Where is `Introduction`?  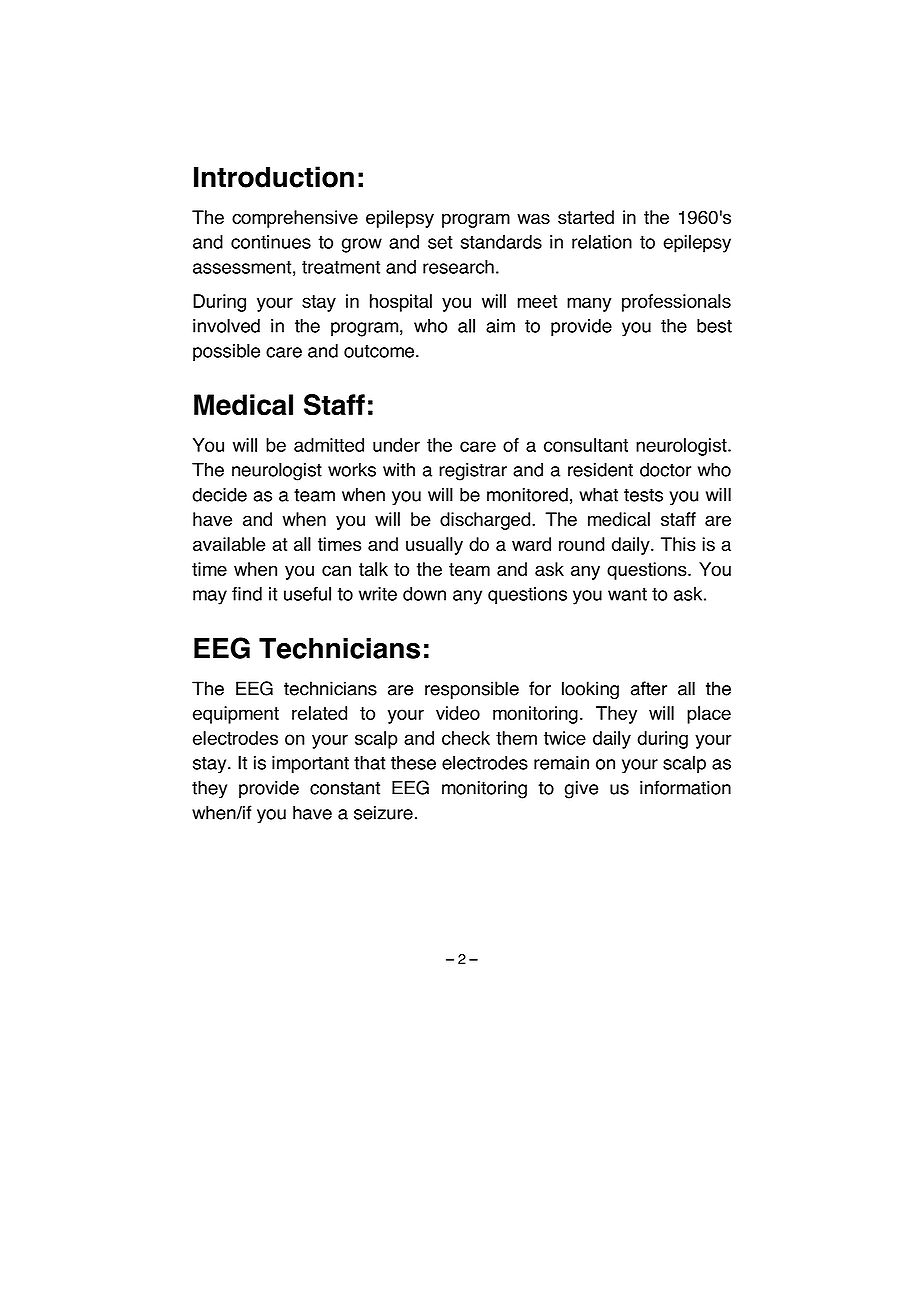
Introduction is located at coordinates (274, 177).
